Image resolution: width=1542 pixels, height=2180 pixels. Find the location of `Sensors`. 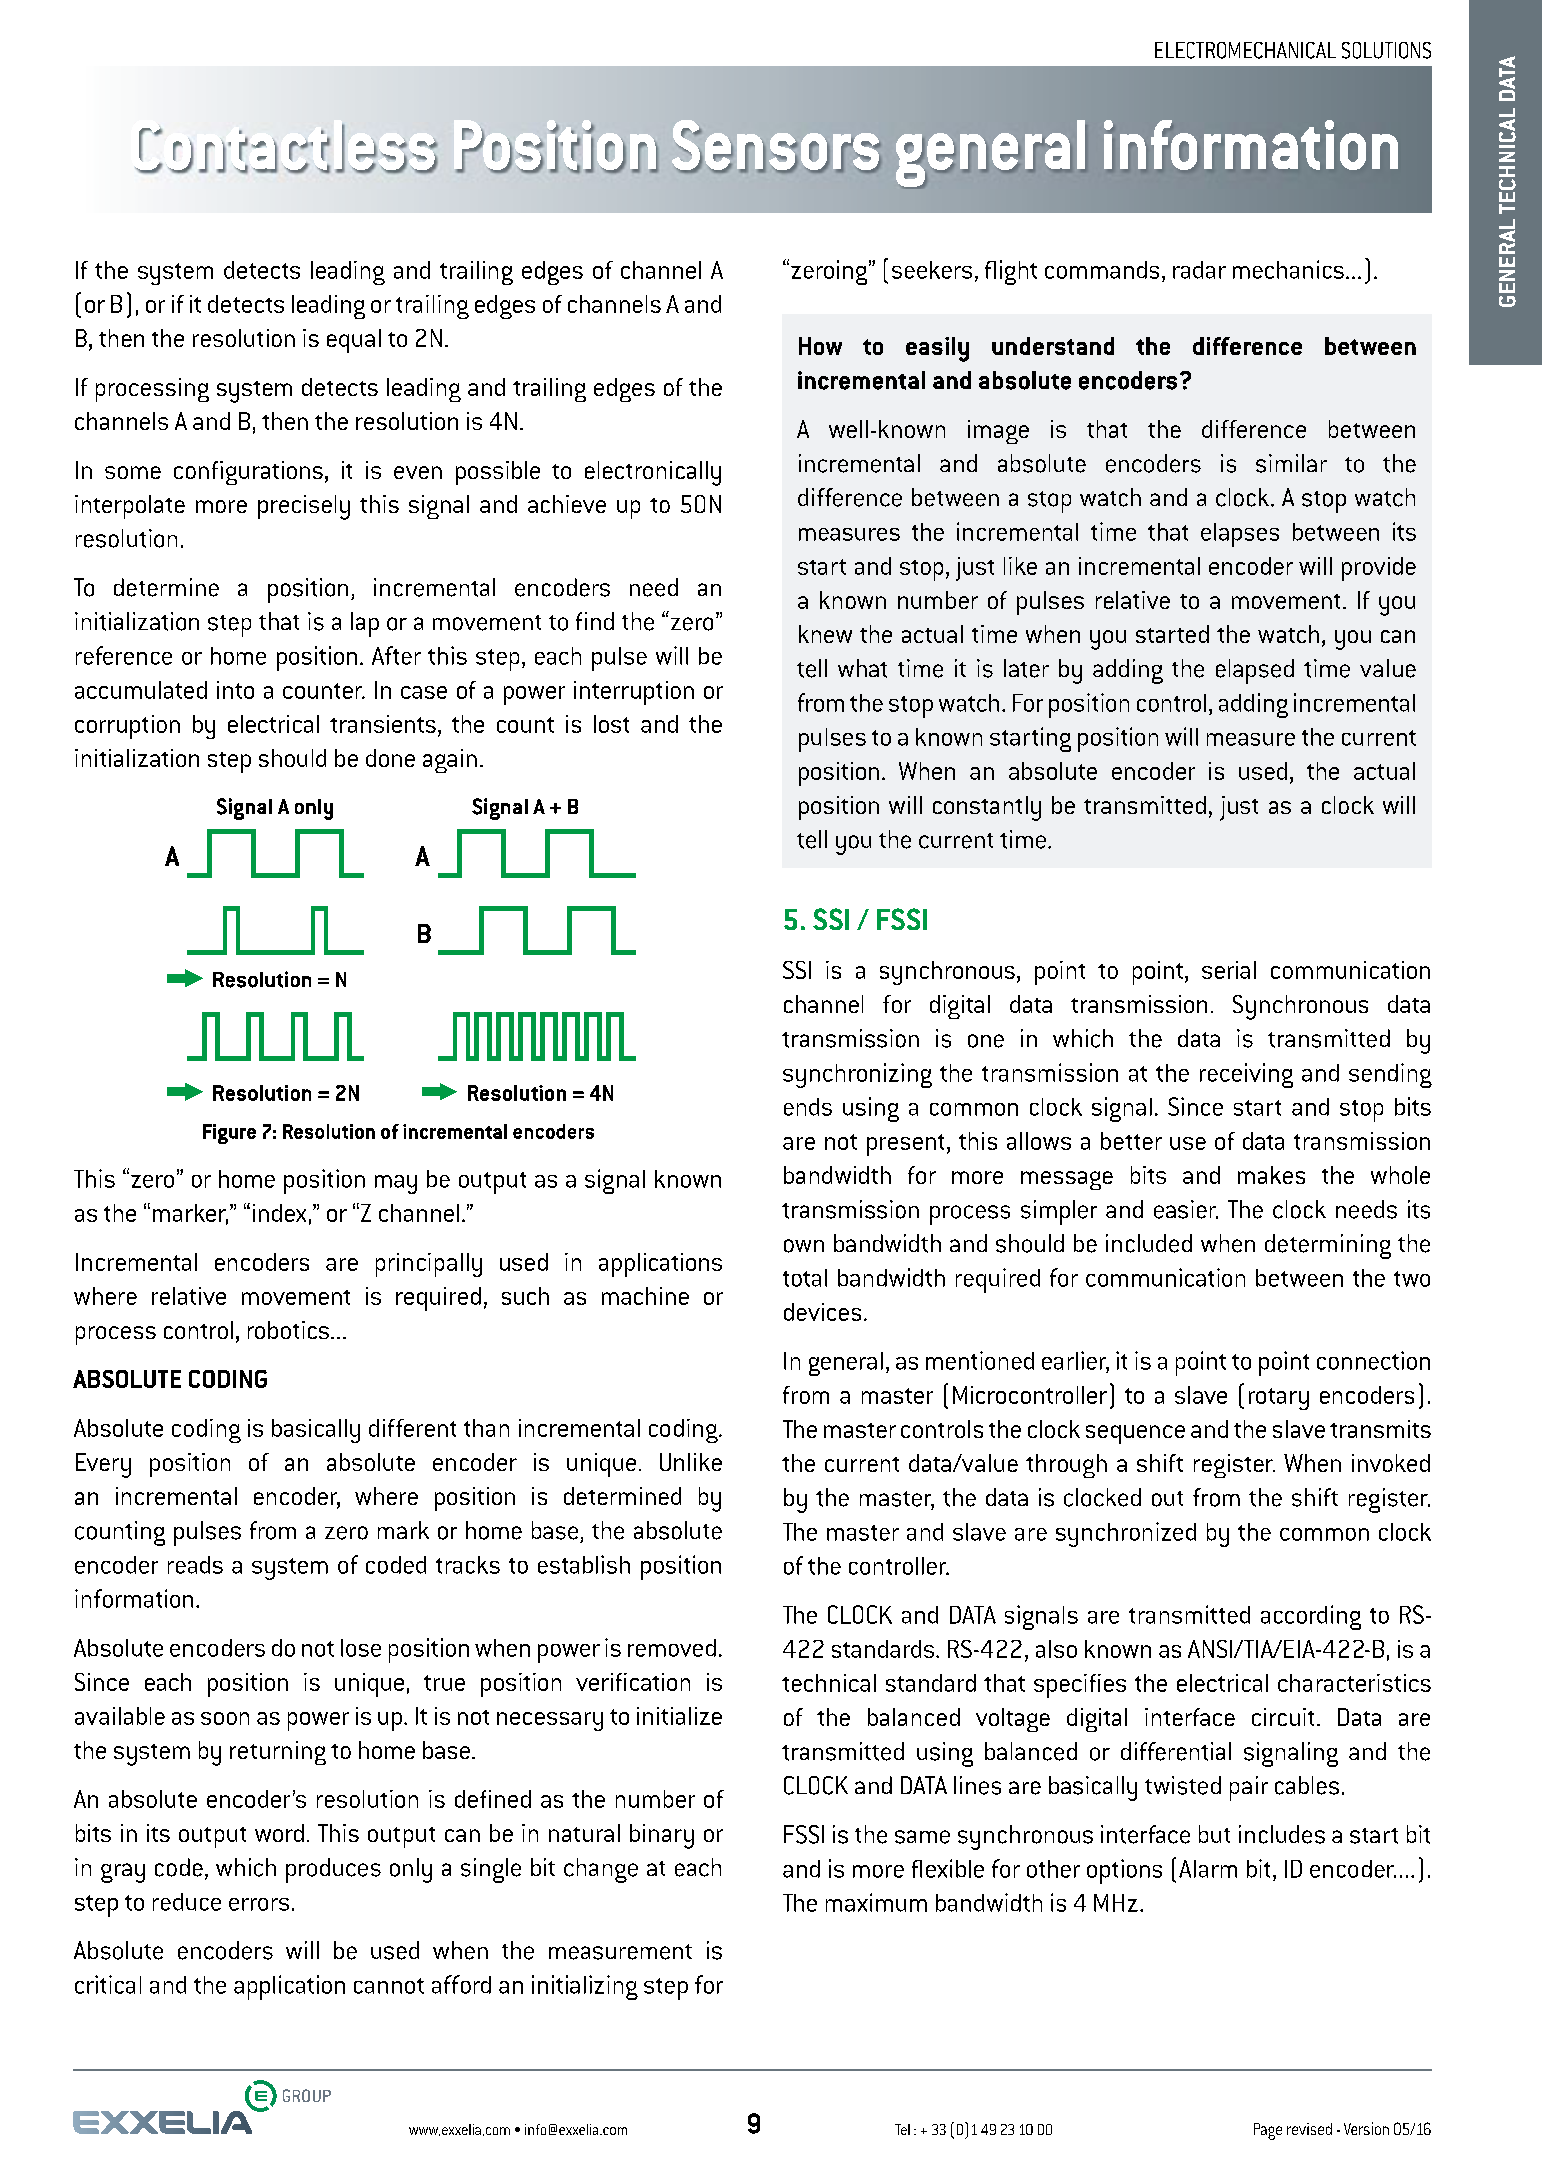

Sensors is located at coordinates (776, 146).
